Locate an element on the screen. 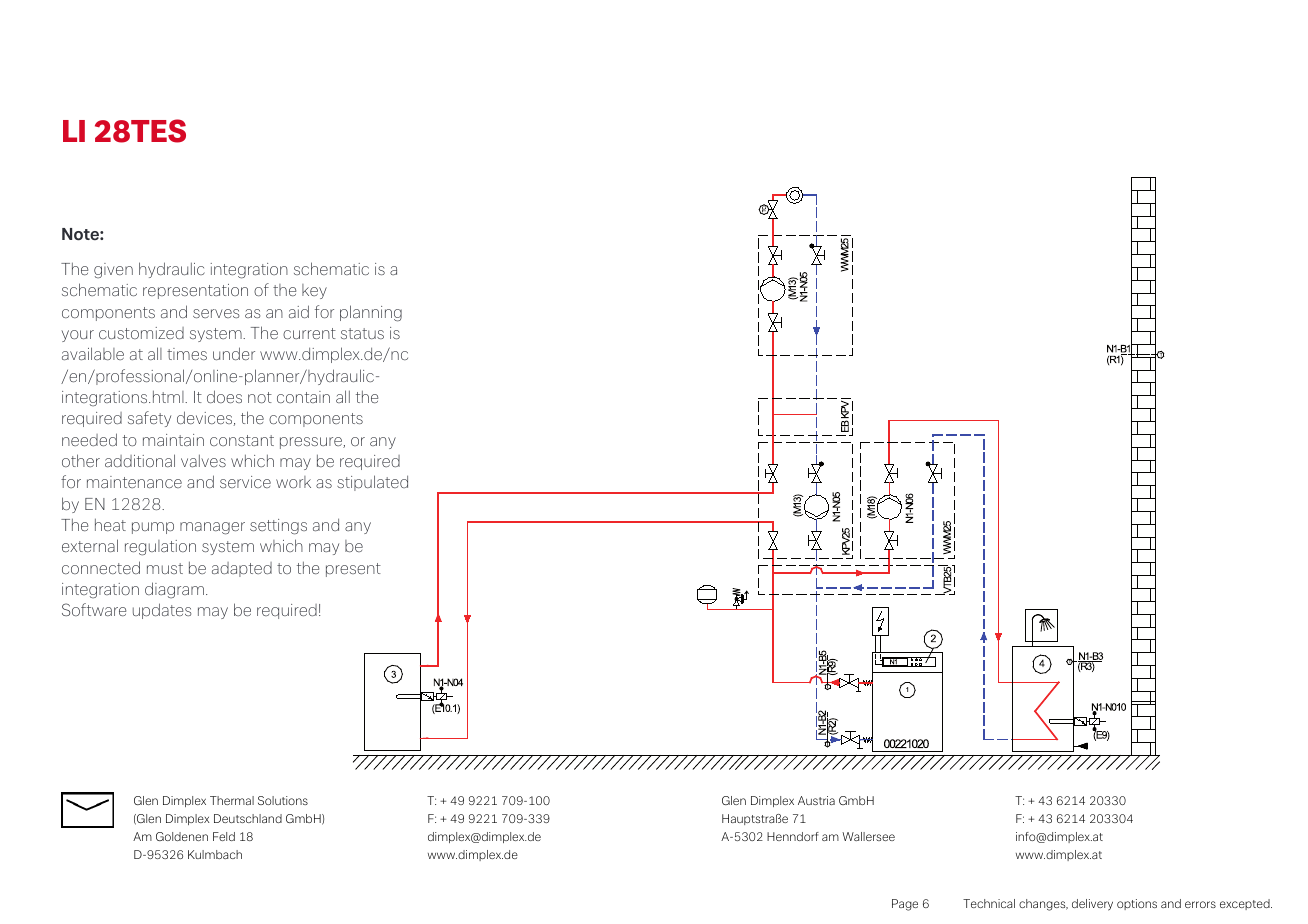  Page is located at coordinates (905, 905).
